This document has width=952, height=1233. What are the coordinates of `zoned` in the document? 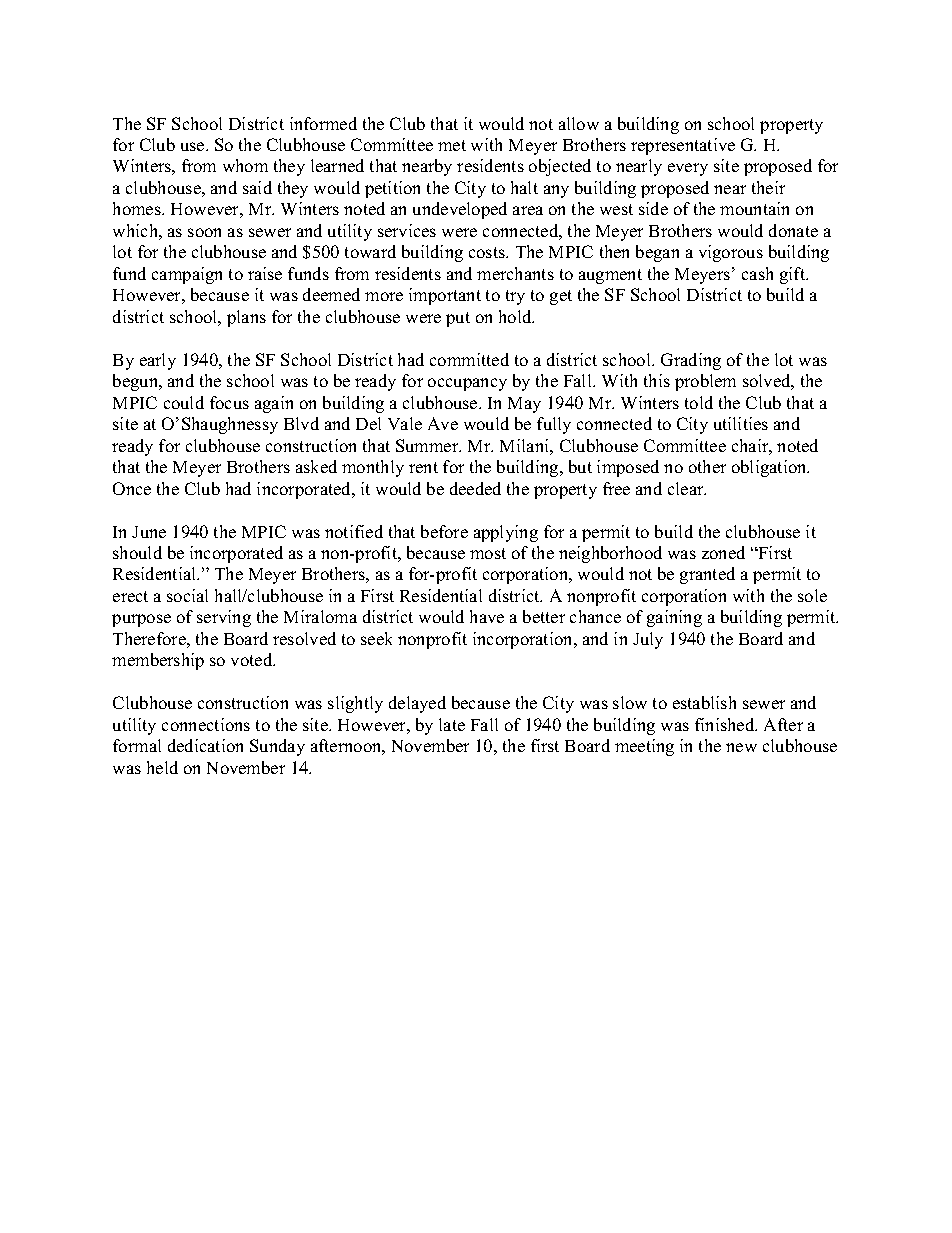 It's located at (723, 552).
